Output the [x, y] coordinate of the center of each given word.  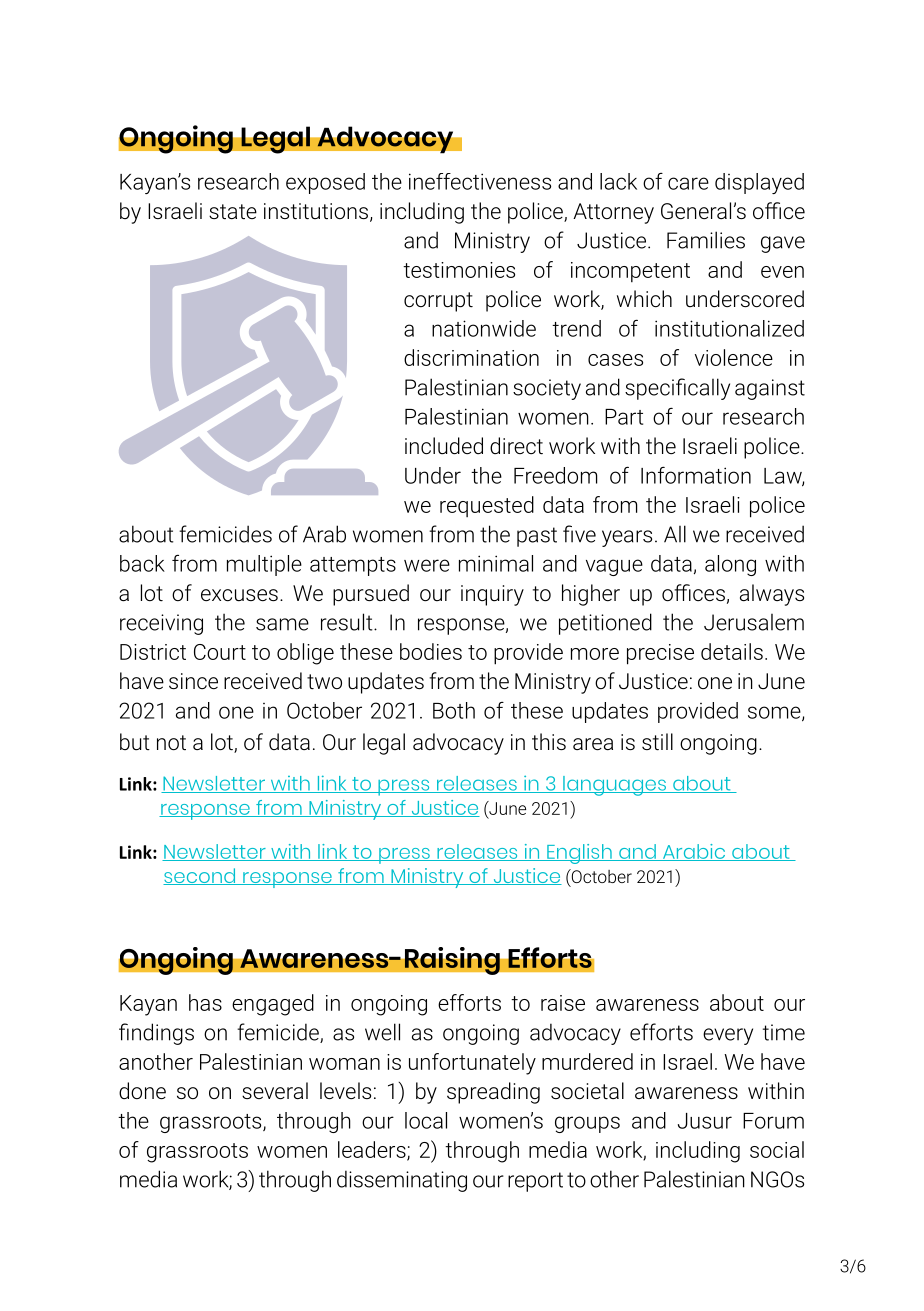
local [426, 1120]
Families [706, 240]
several [275, 1091]
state [233, 211]
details [732, 651]
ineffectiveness [480, 181]
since [193, 681]
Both [454, 710]
